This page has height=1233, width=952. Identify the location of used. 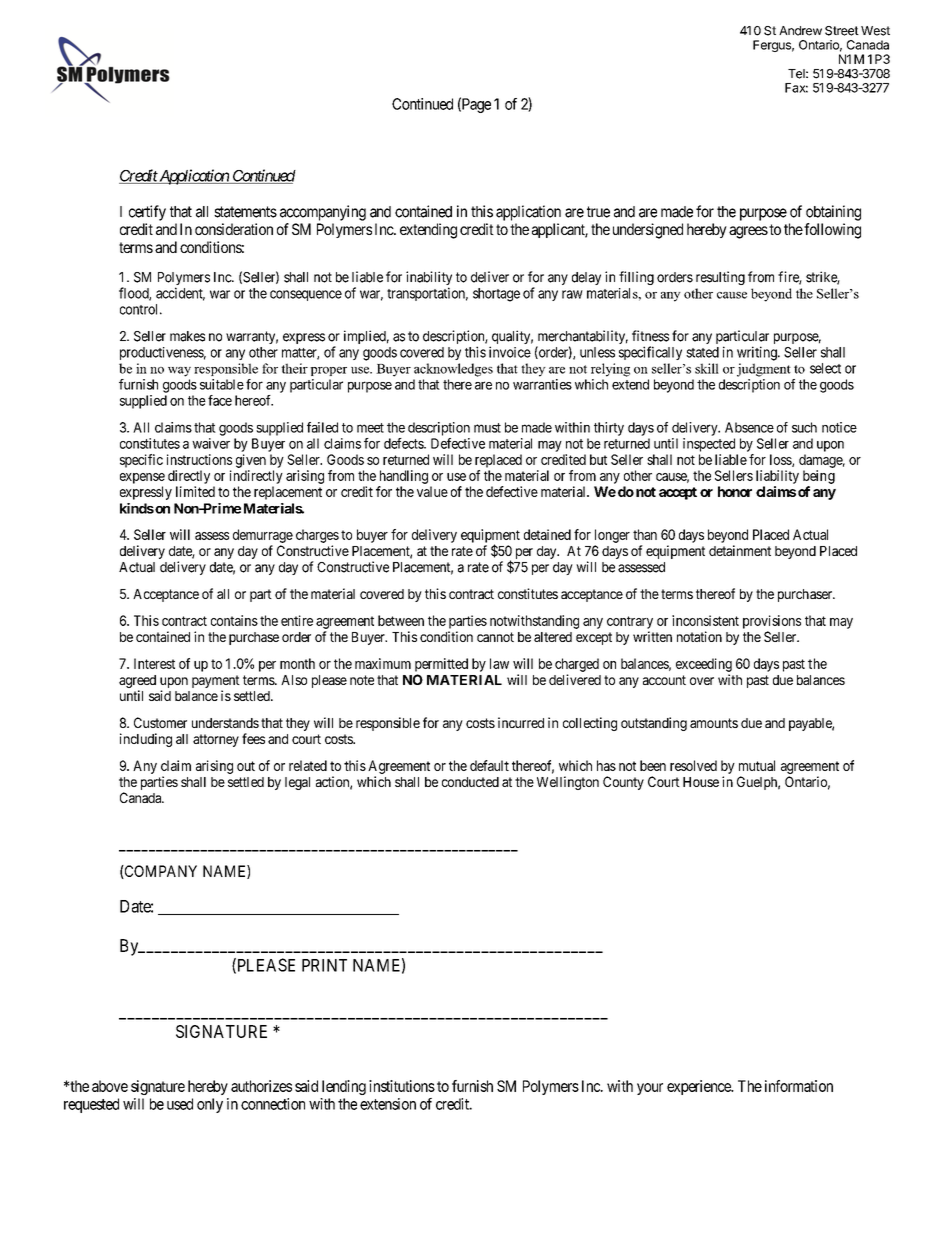
(180, 1104).
